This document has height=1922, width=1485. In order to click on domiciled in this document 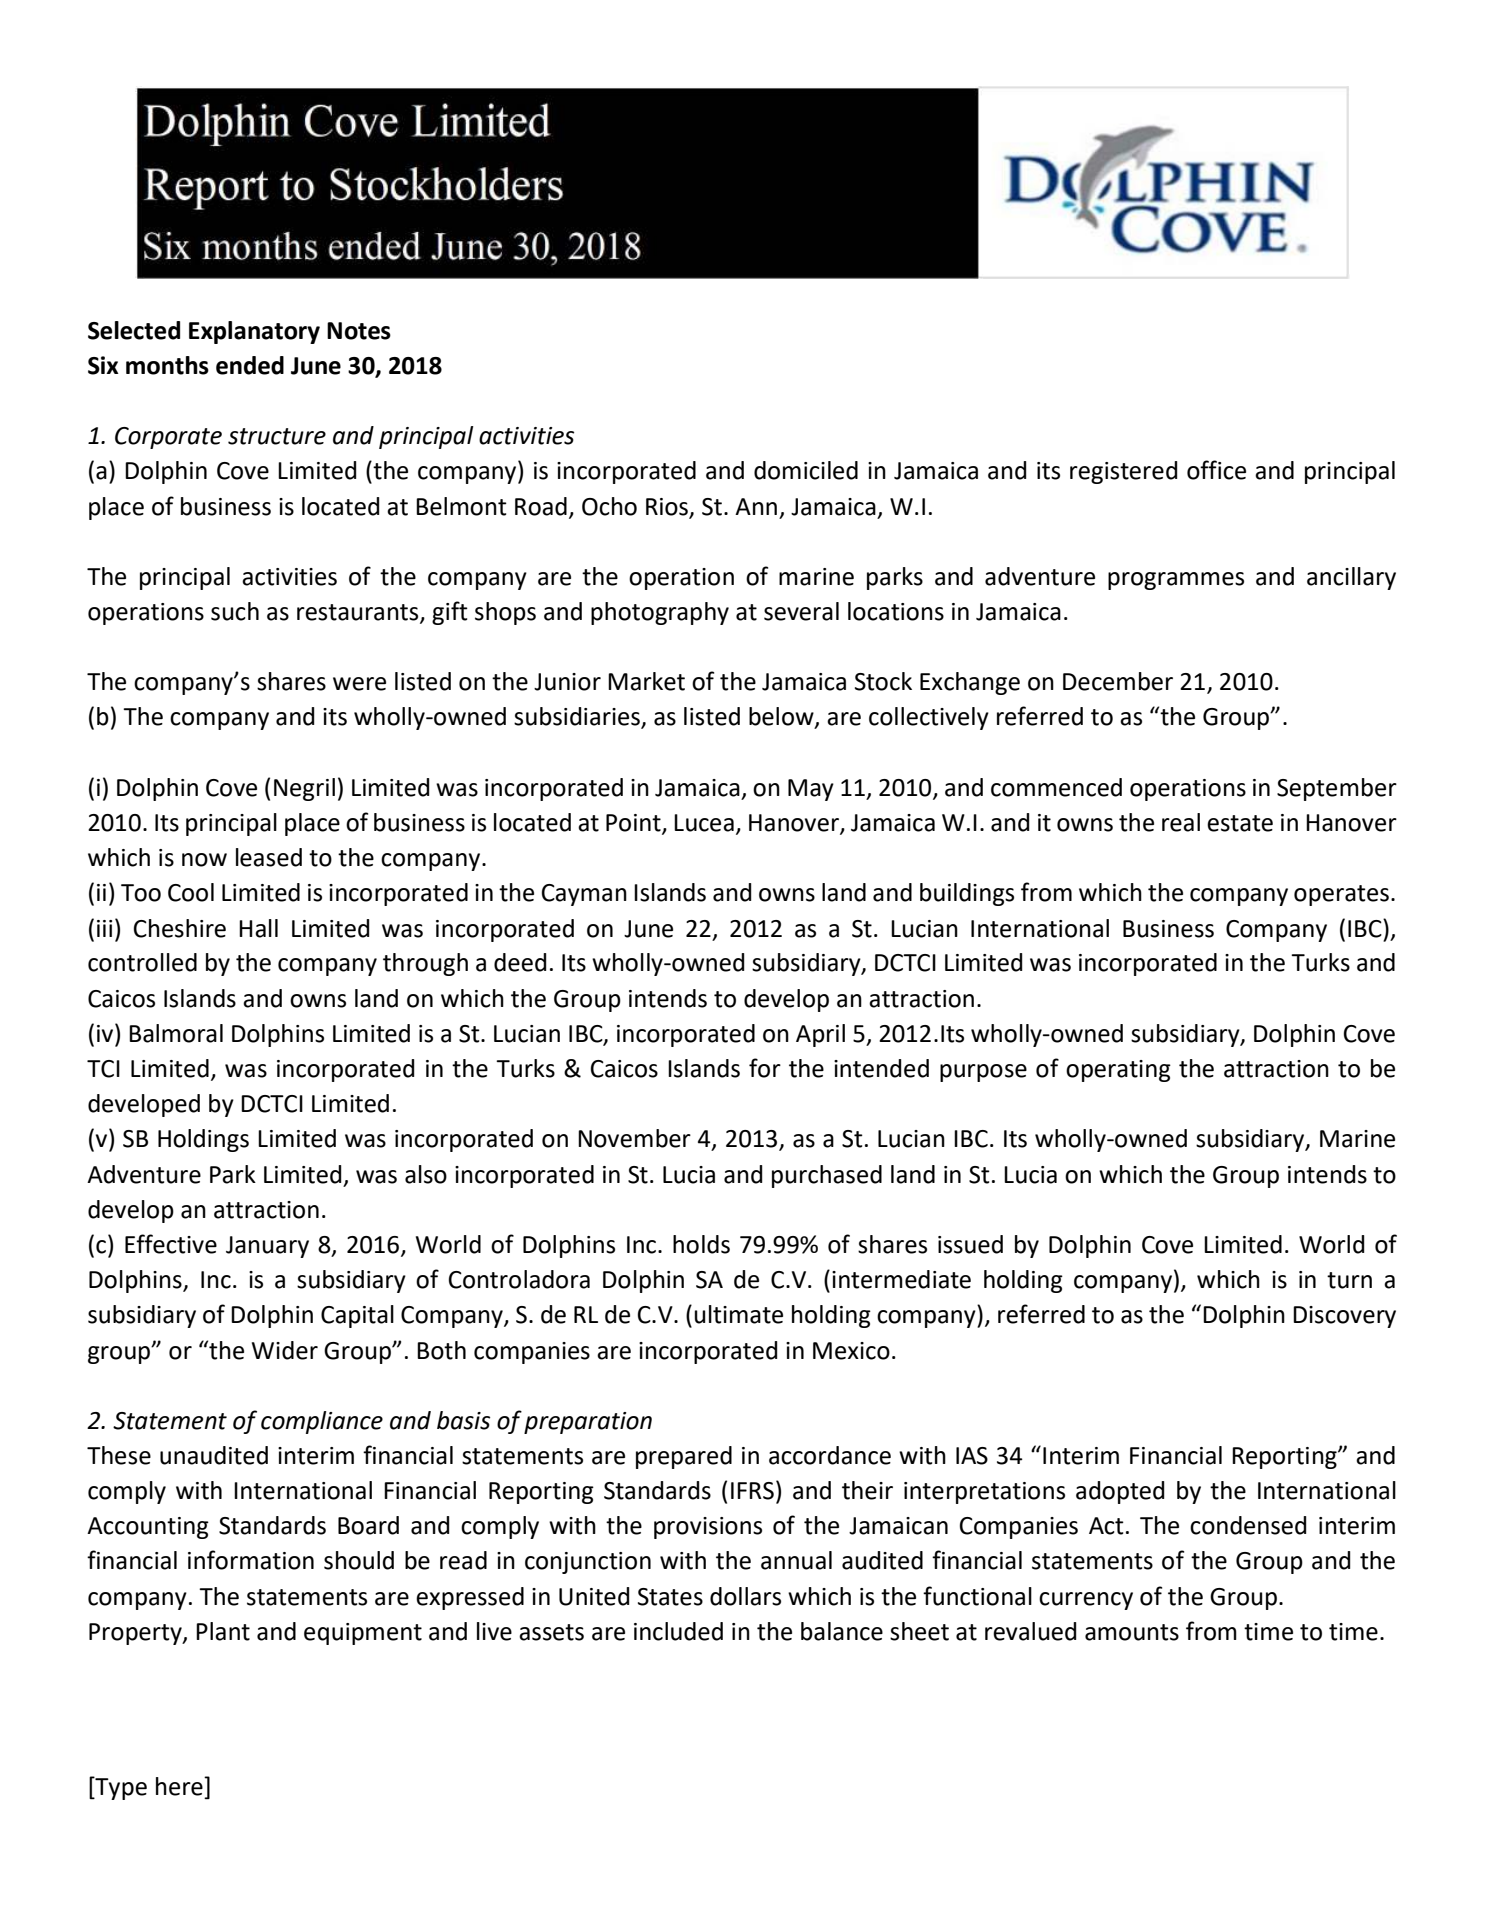, I will do `click(806, 470)`.
